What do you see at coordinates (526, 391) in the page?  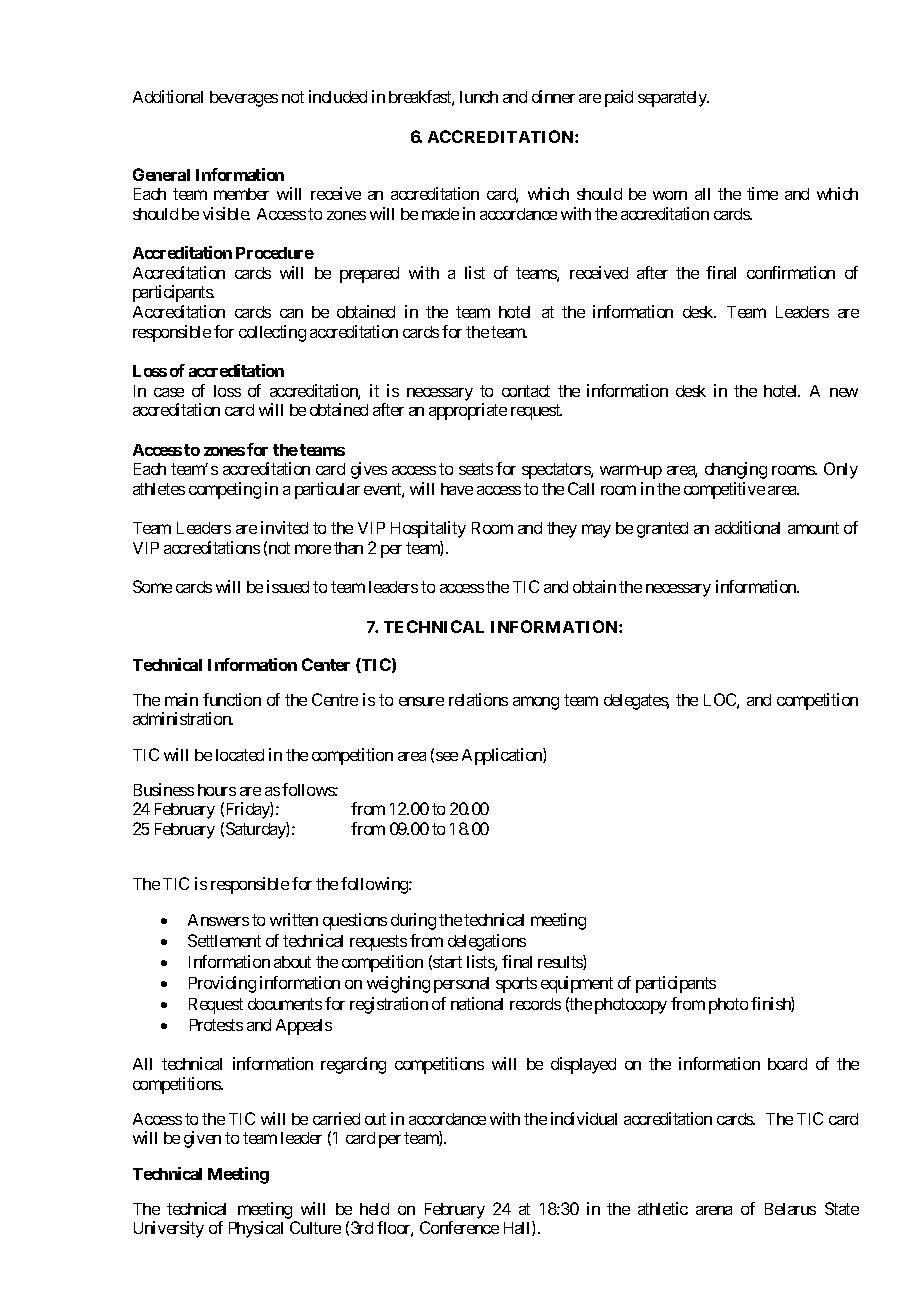 I see `contact` at bounding box center [526, 391].
